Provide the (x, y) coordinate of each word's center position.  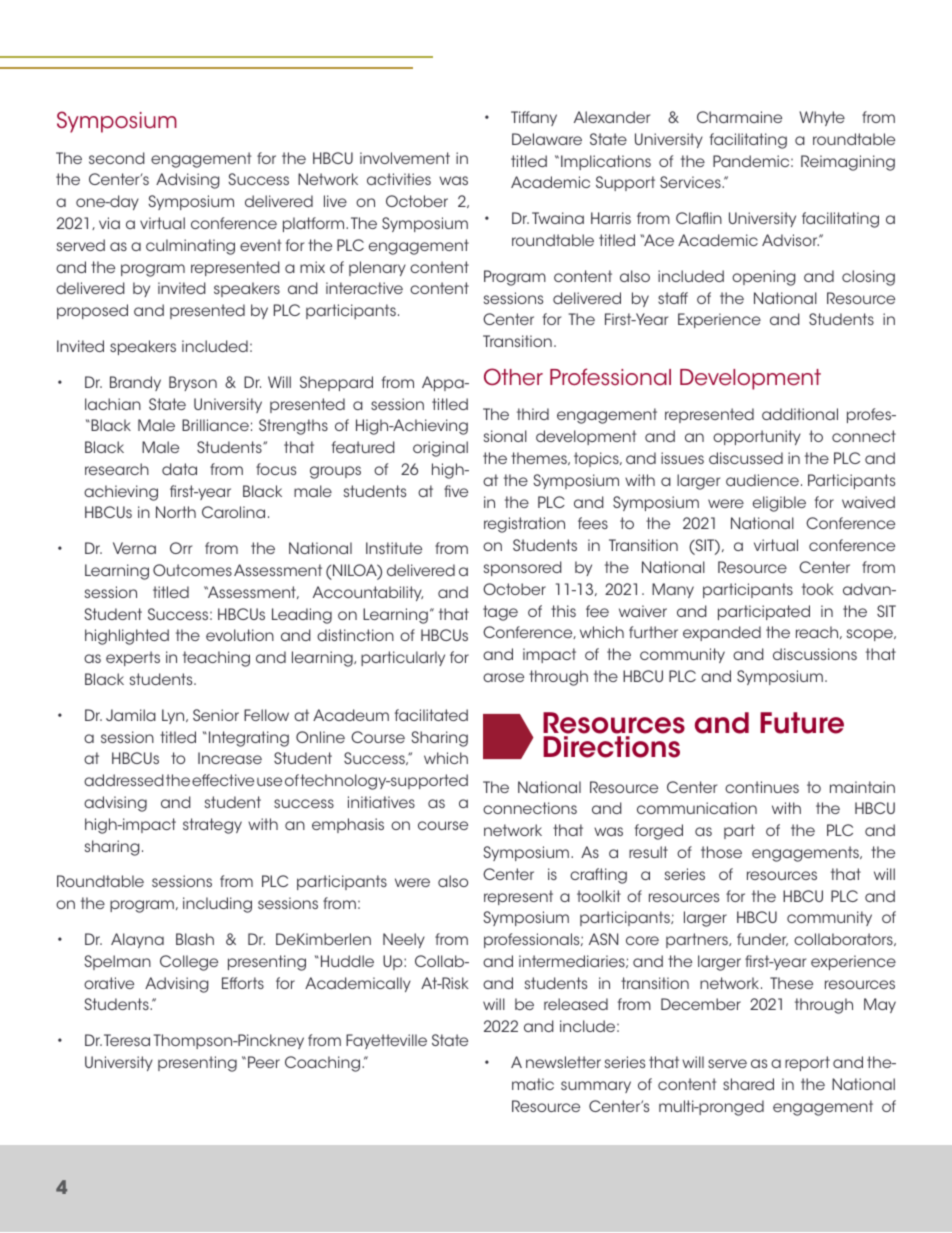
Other (513, 377)
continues (762, 787)
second (117, 158)
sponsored (523, 568)
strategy (212, 826)
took (818, 589)
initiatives (381, 802)
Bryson (193, 383)
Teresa (127, 1040)
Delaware (547, 139)
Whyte (822, 118)
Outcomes (192, 570)
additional (800, 414)
